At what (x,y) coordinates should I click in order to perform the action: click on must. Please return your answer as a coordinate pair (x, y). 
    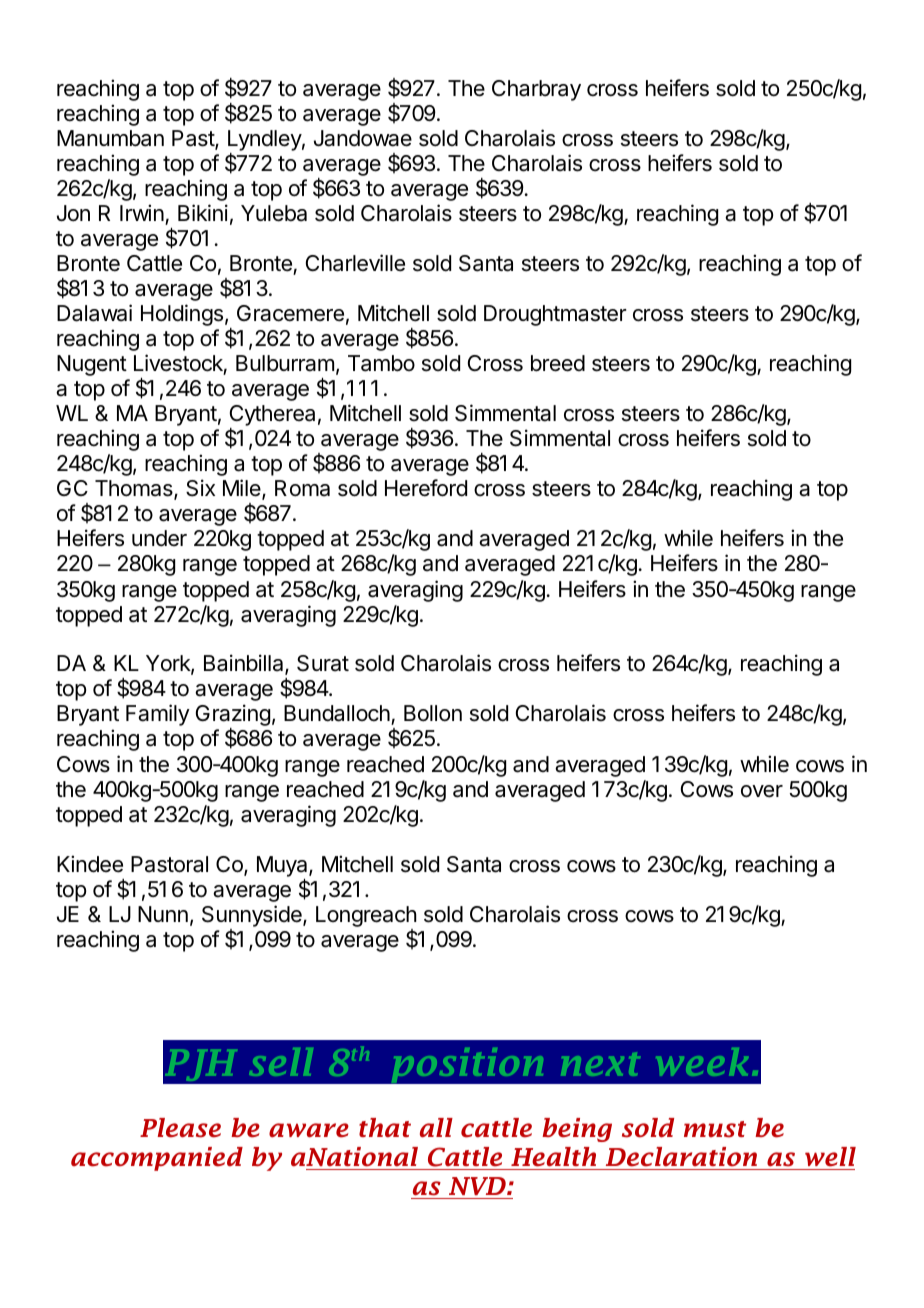
    Looking at the image, I should click on (715, 1129).
